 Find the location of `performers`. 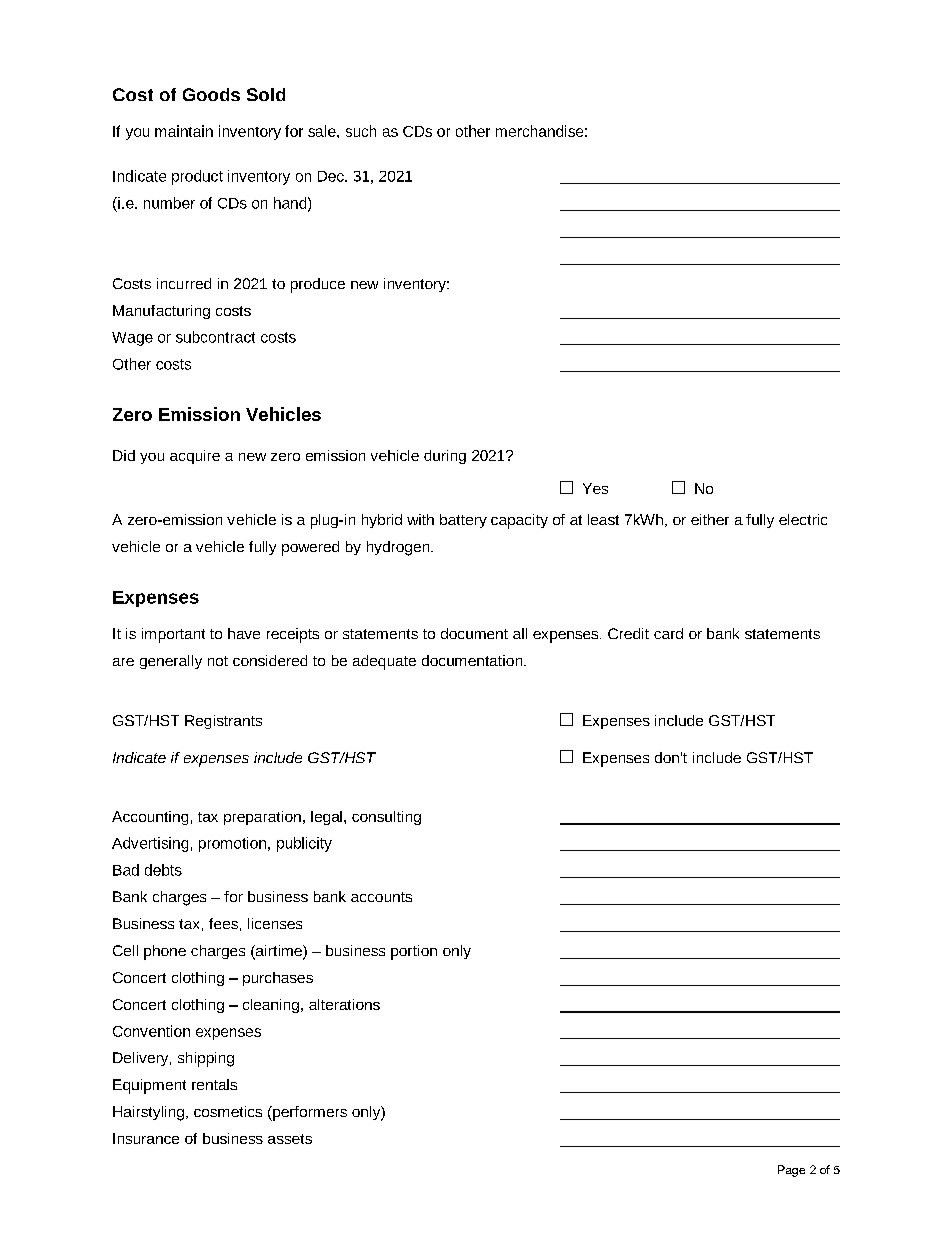

performers is located at coordinates (309, 1113).
